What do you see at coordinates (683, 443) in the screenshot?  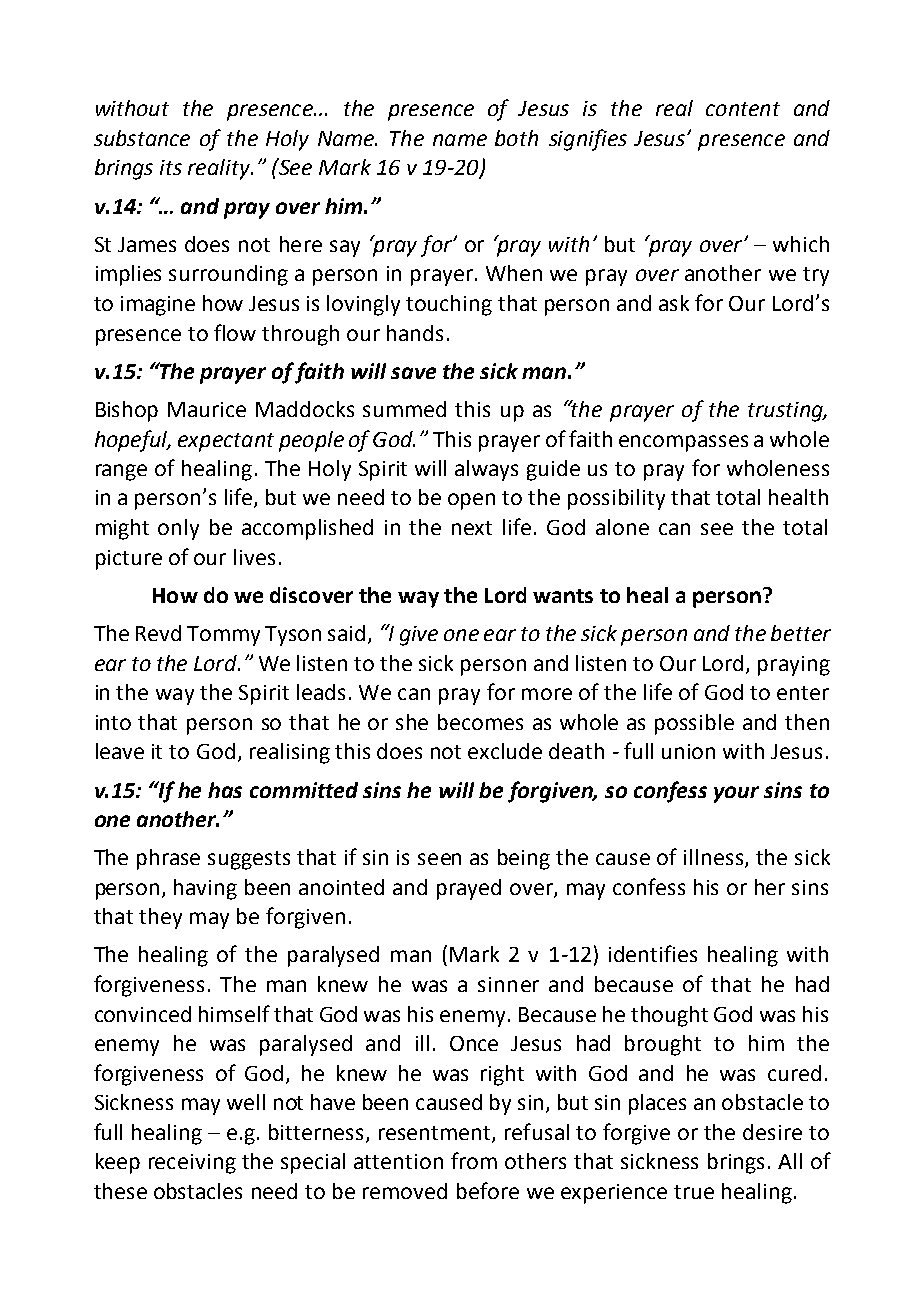 I see `encompasses` at bounding box center [683, 443].
